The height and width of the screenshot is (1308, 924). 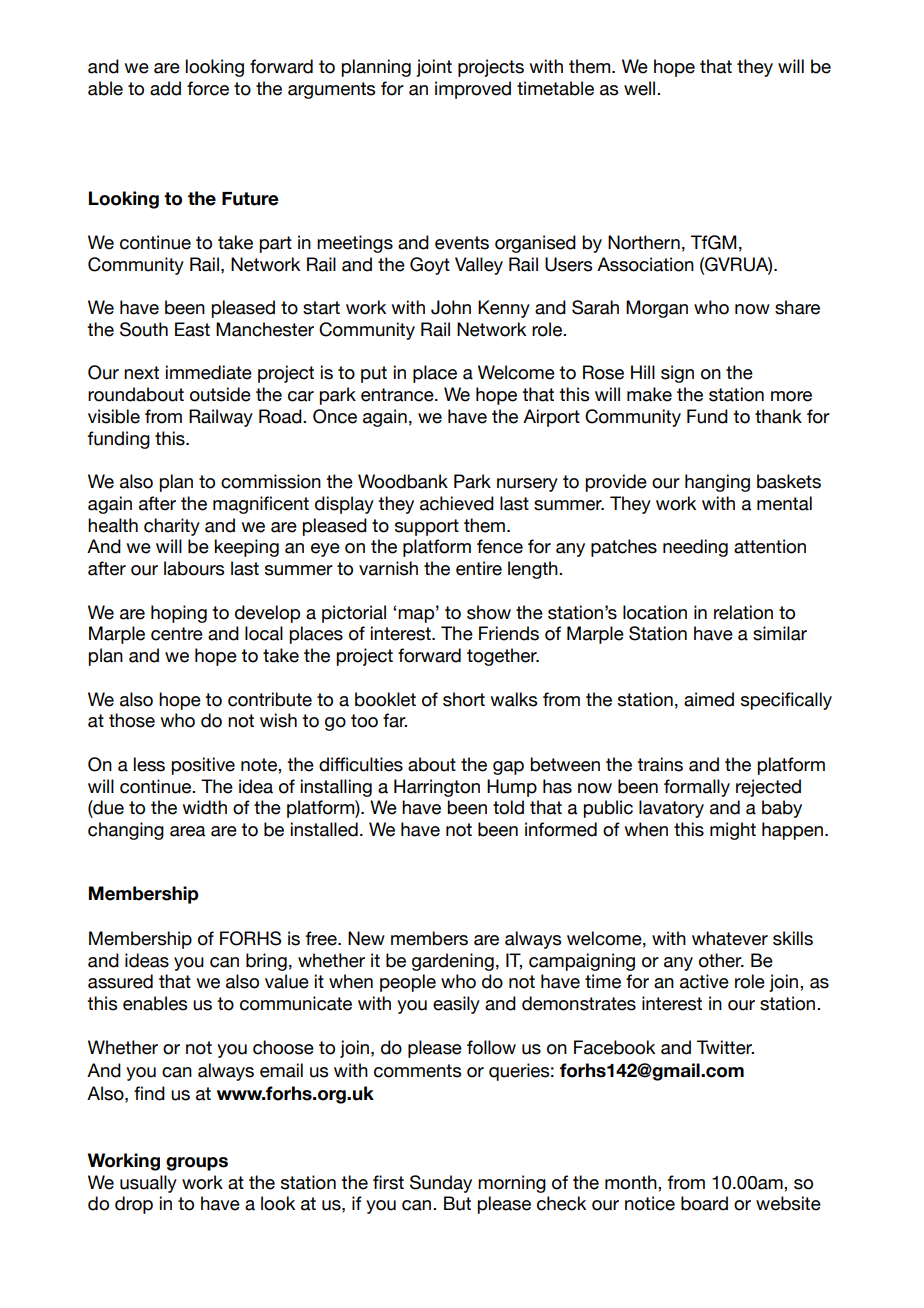 I want to click on John, so click(x=451, y=307).
